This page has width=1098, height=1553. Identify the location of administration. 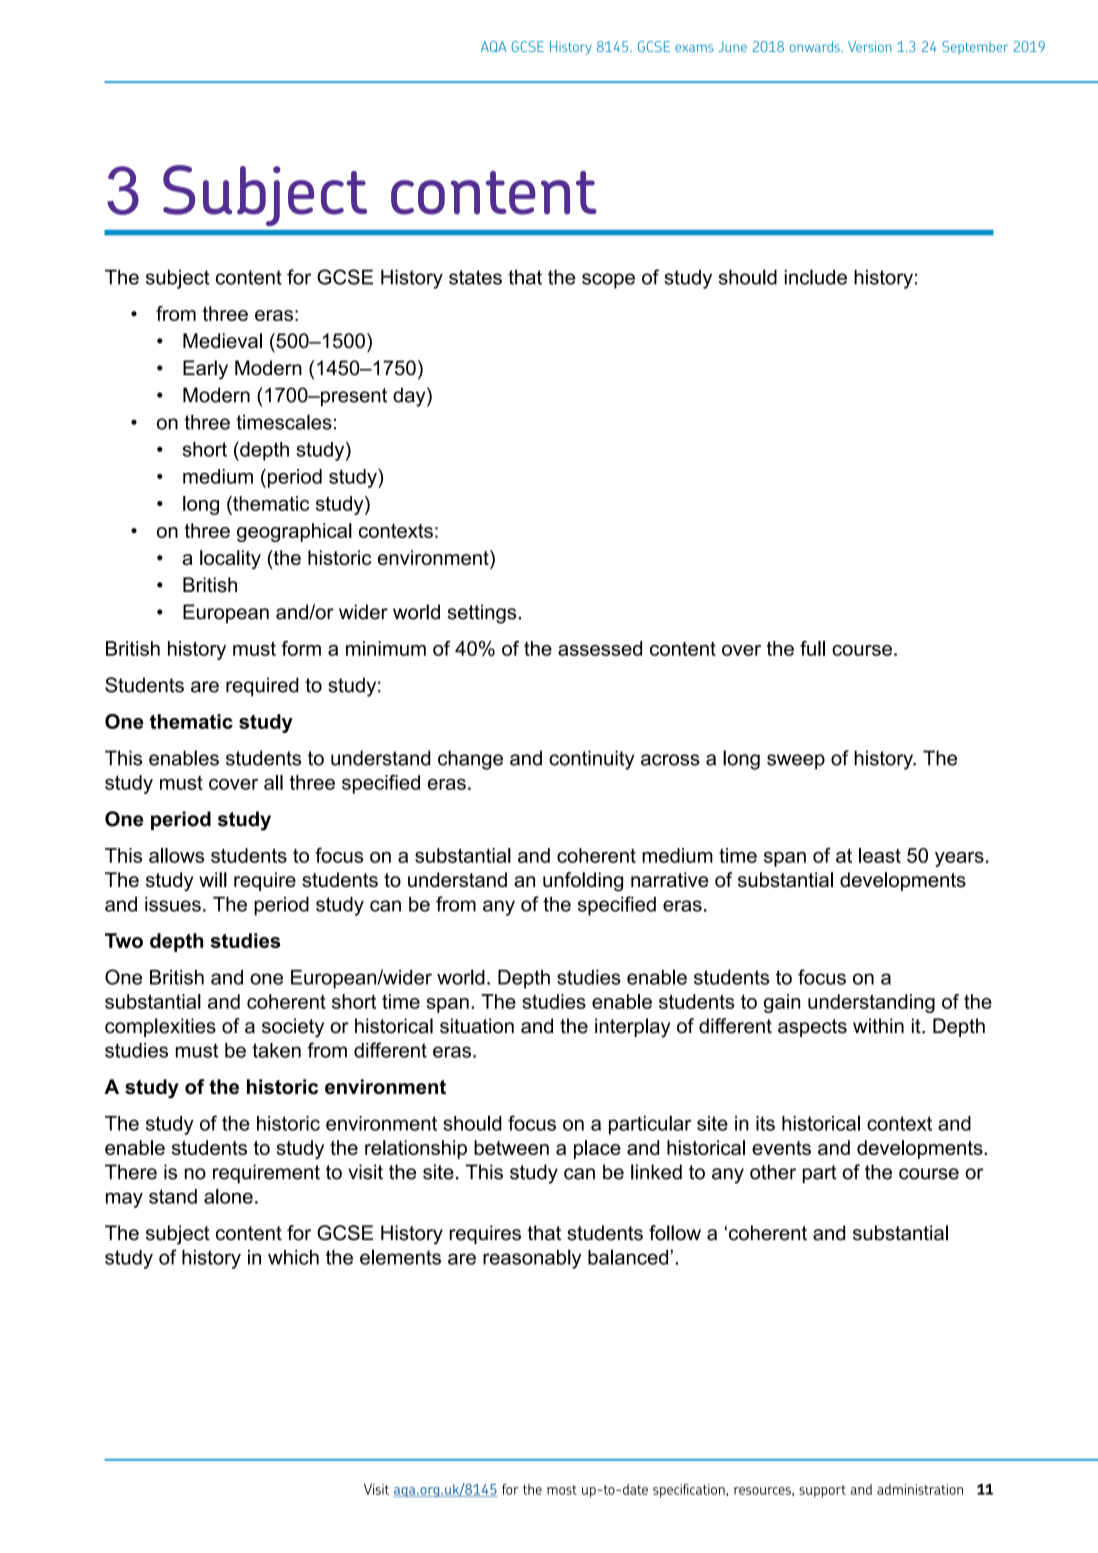
(920, 1489).
